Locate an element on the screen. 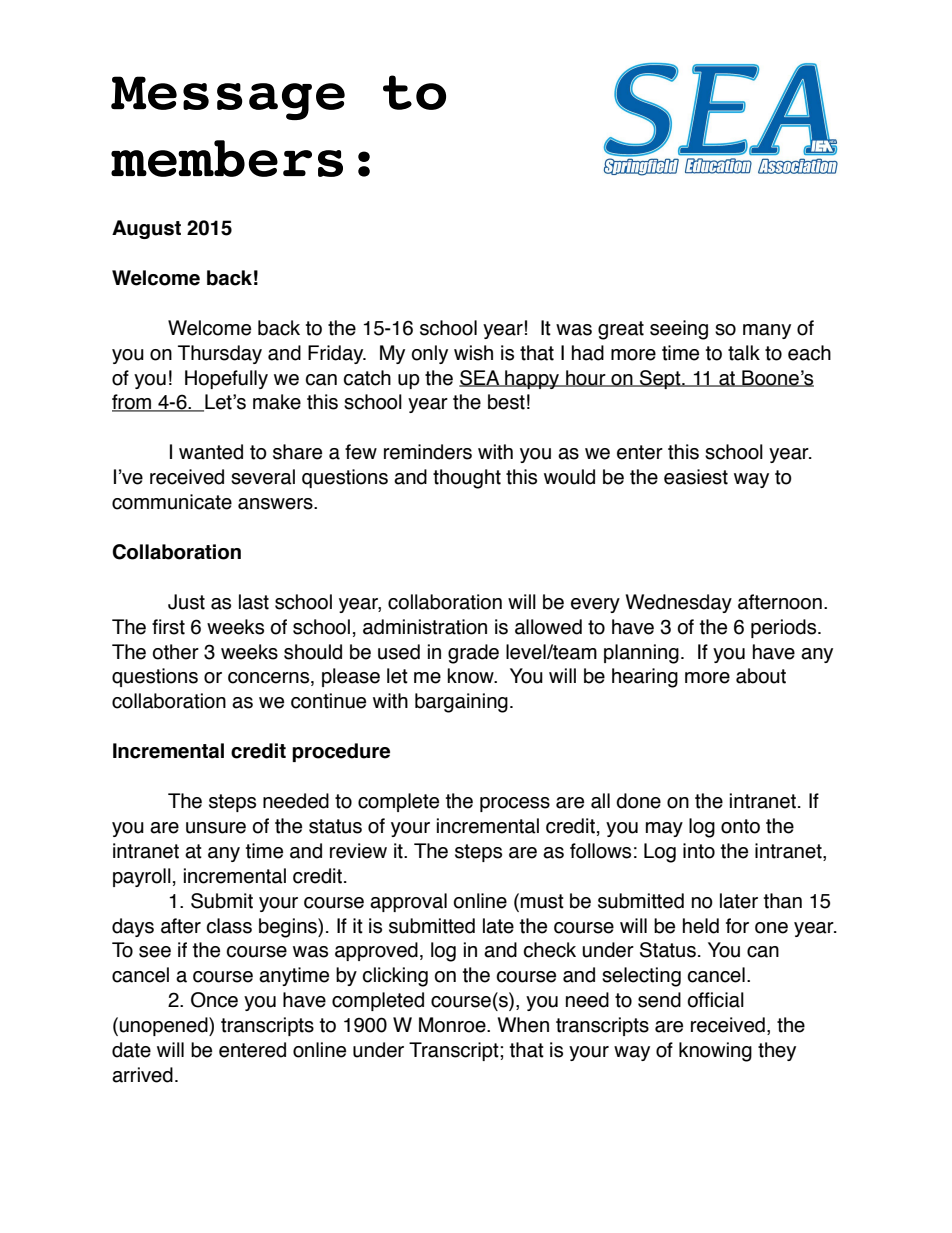  reminders is located at coordinates (428, 452).
